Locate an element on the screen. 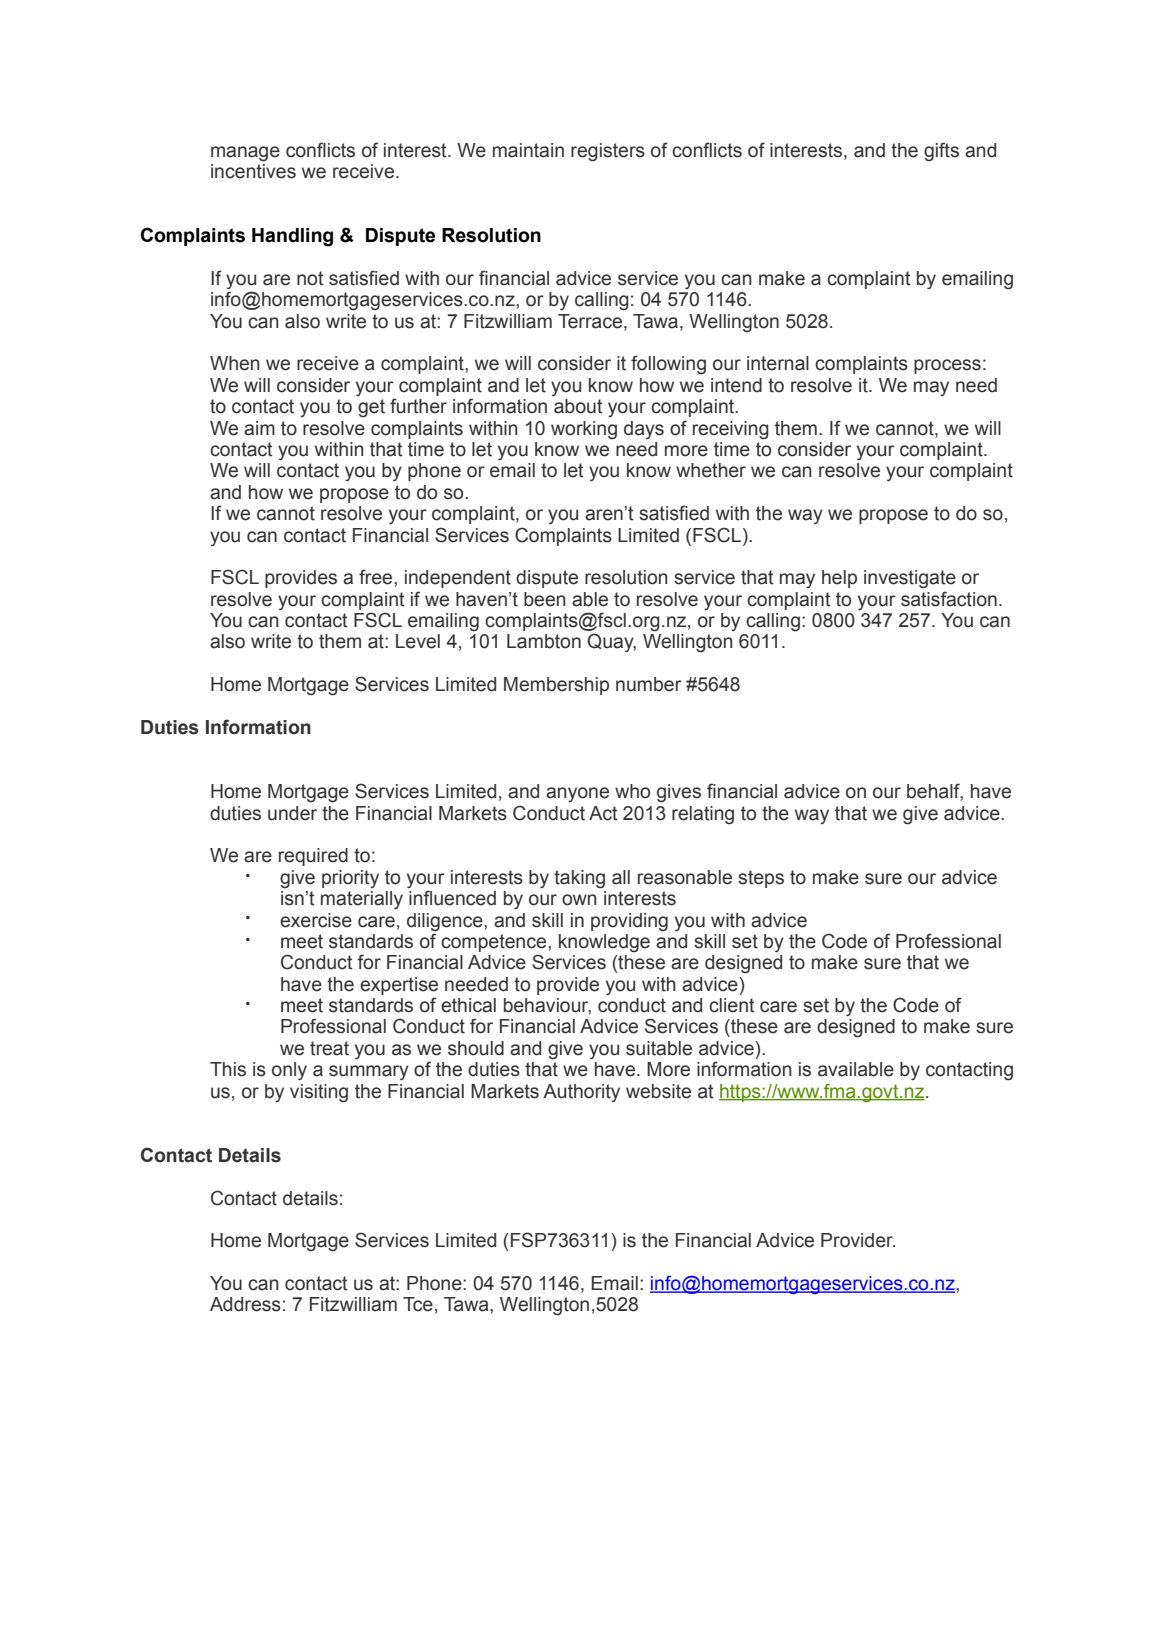  steps is located at coordinates (761, 879).
